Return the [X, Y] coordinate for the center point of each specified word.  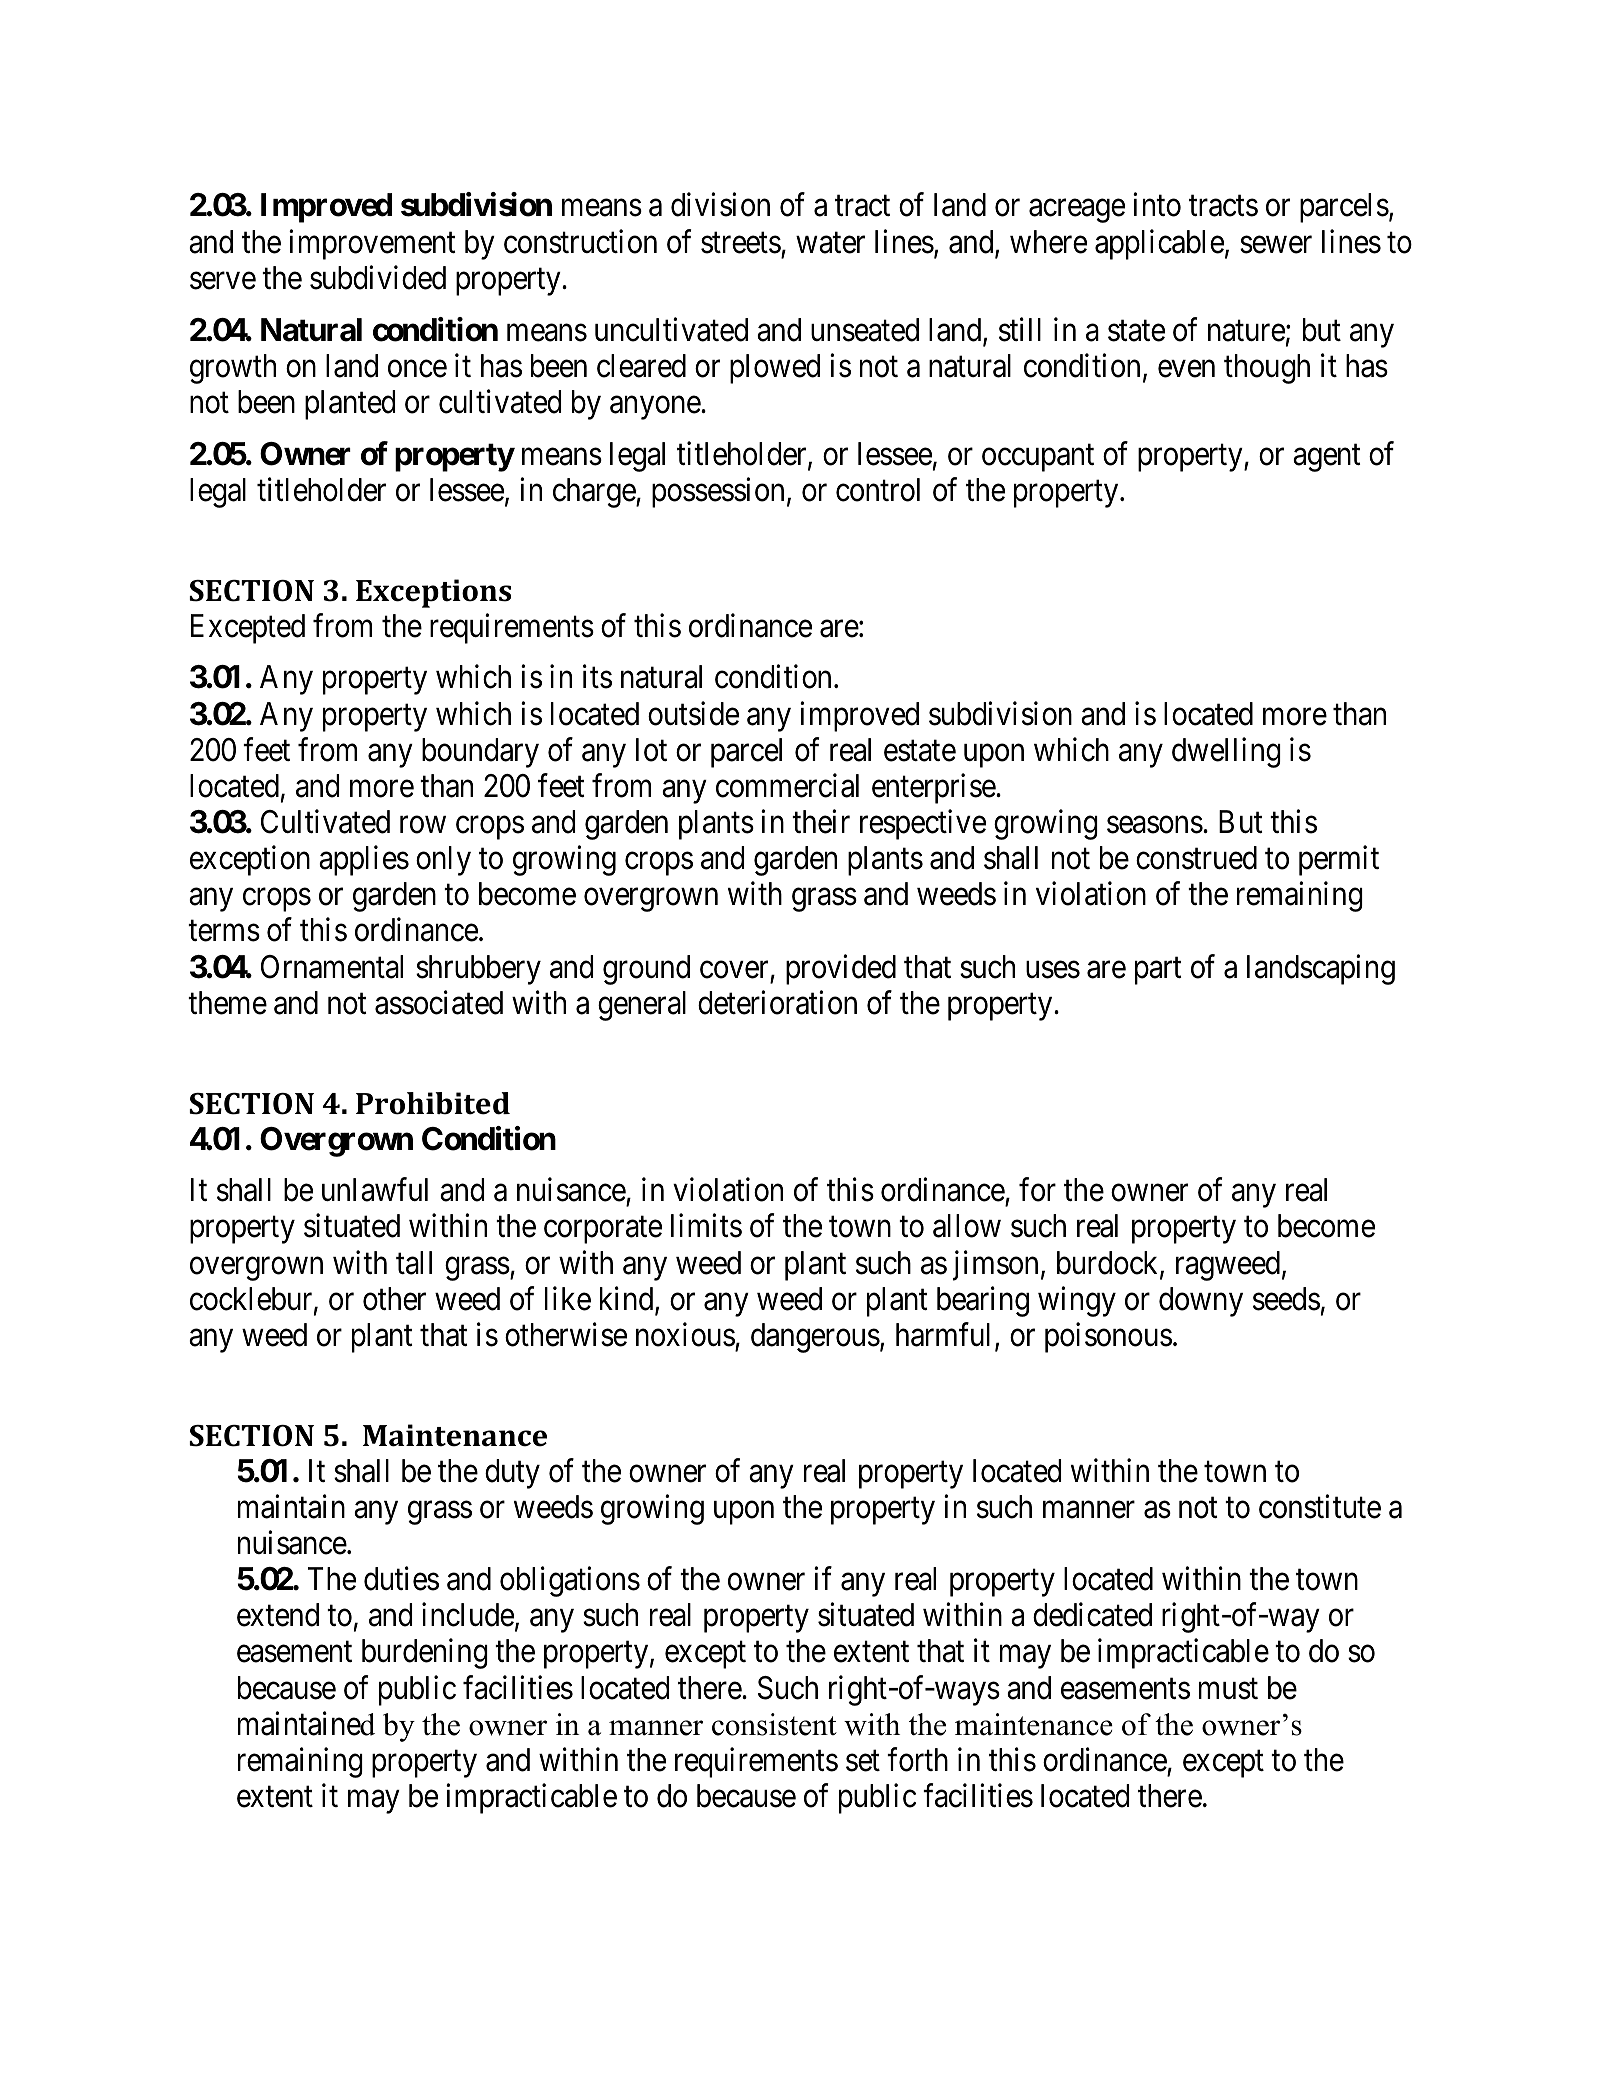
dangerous [815, 1338]
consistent [774, 1724]
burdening [425, 1654]
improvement [372, 244]
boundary [480, 753]
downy [1201, 1302]
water [830, 243]
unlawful [375, 1190]
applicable [1159, 244]
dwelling [1226, 752]
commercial [787, 785]
